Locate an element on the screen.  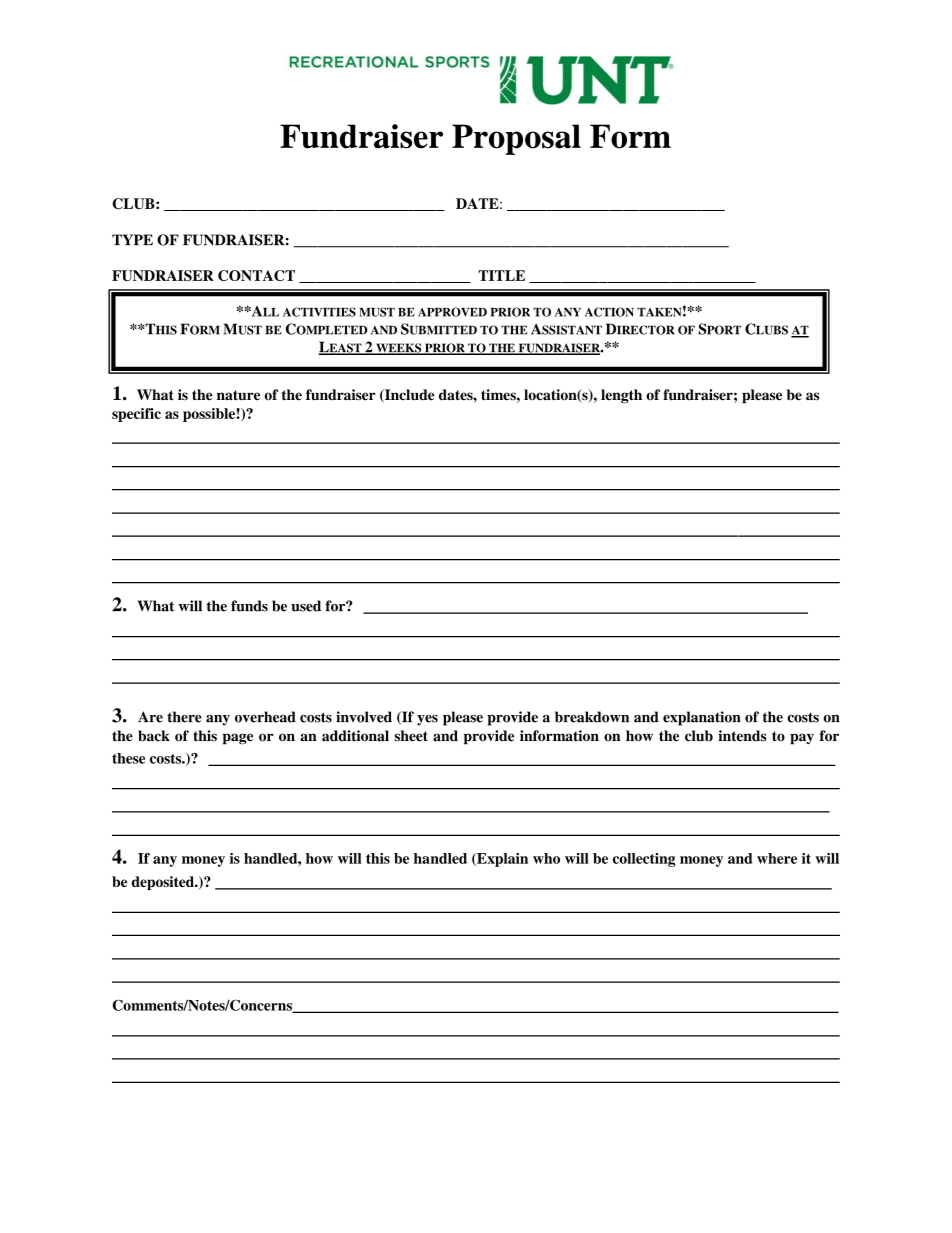
Proposal is located at coordinates (516, 139).
